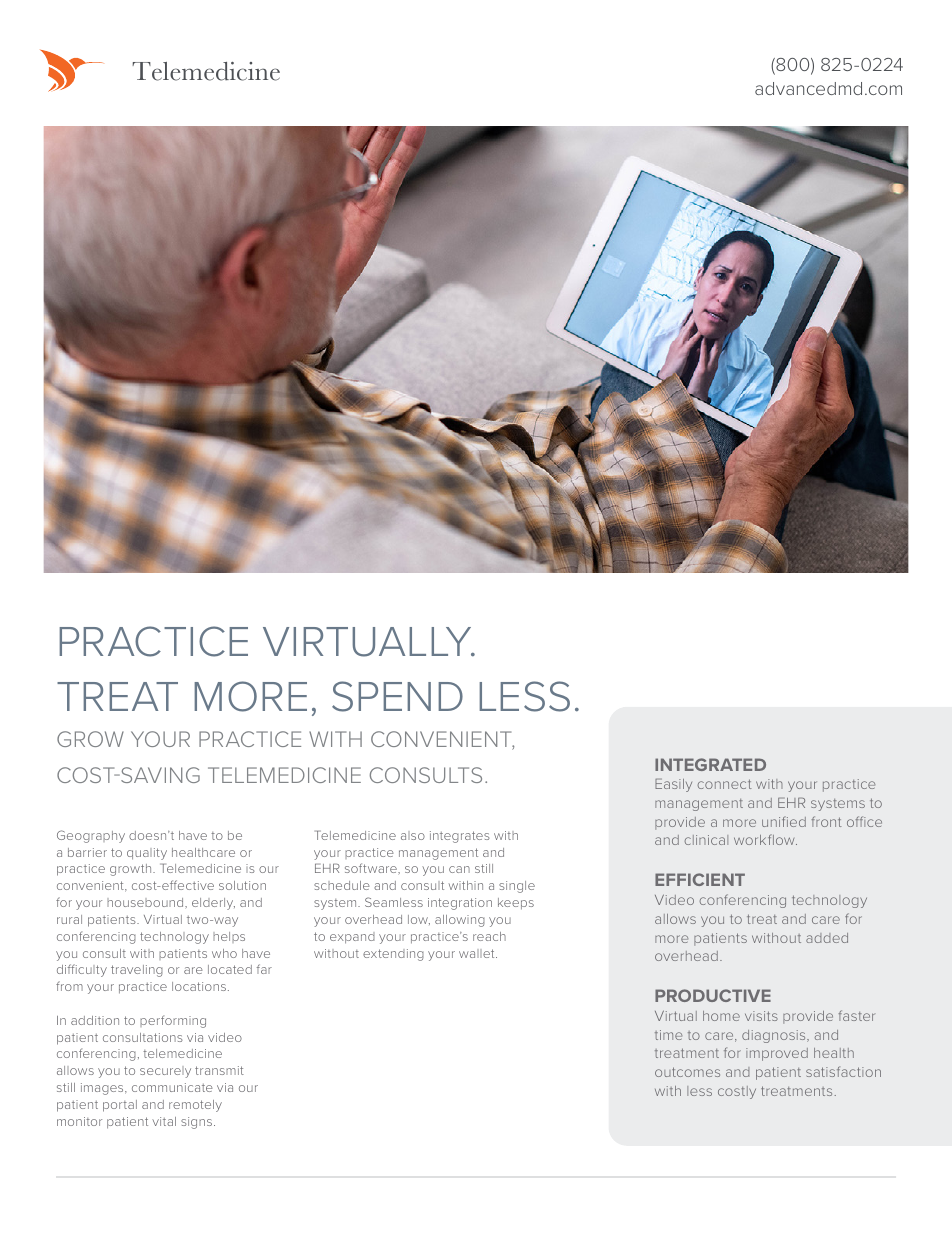 The width and height of the screenshot is (952, 1233). I want to click on elderly, so click(213, 904).
